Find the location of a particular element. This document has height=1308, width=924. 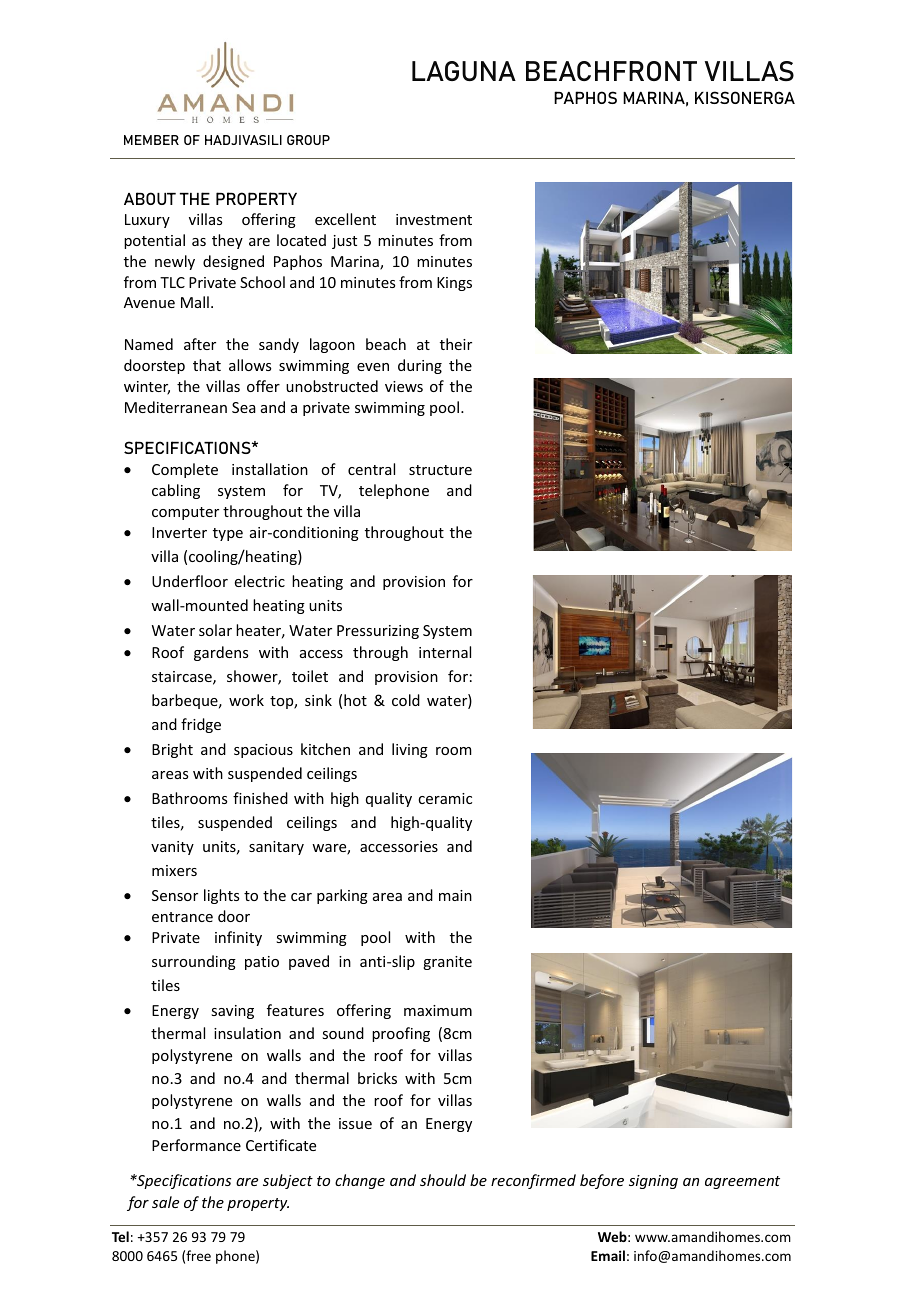

their is located at coordinates (456, 344).
